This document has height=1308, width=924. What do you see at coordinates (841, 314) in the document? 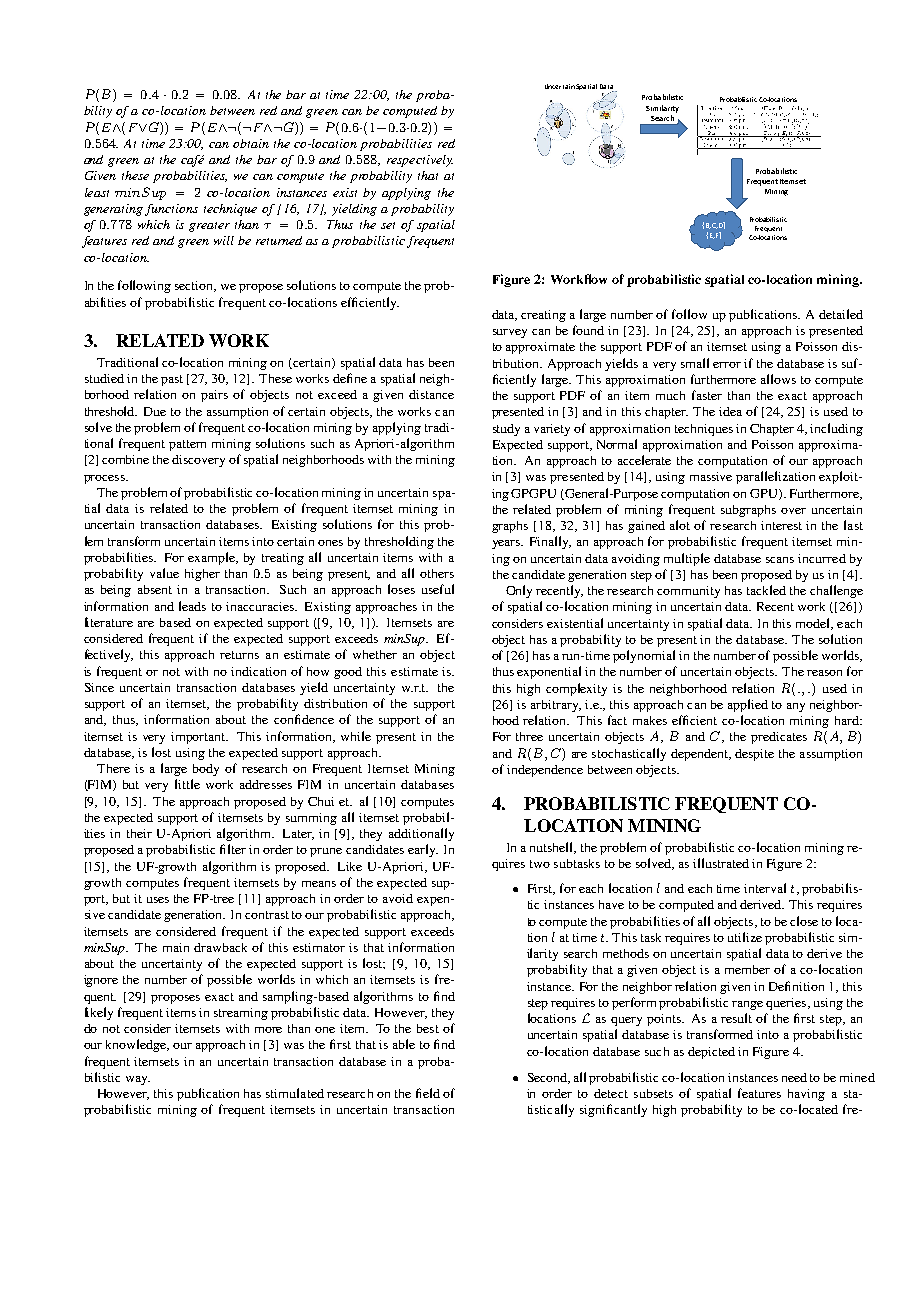
I see `detailed` at bounding box center [841, 314].
